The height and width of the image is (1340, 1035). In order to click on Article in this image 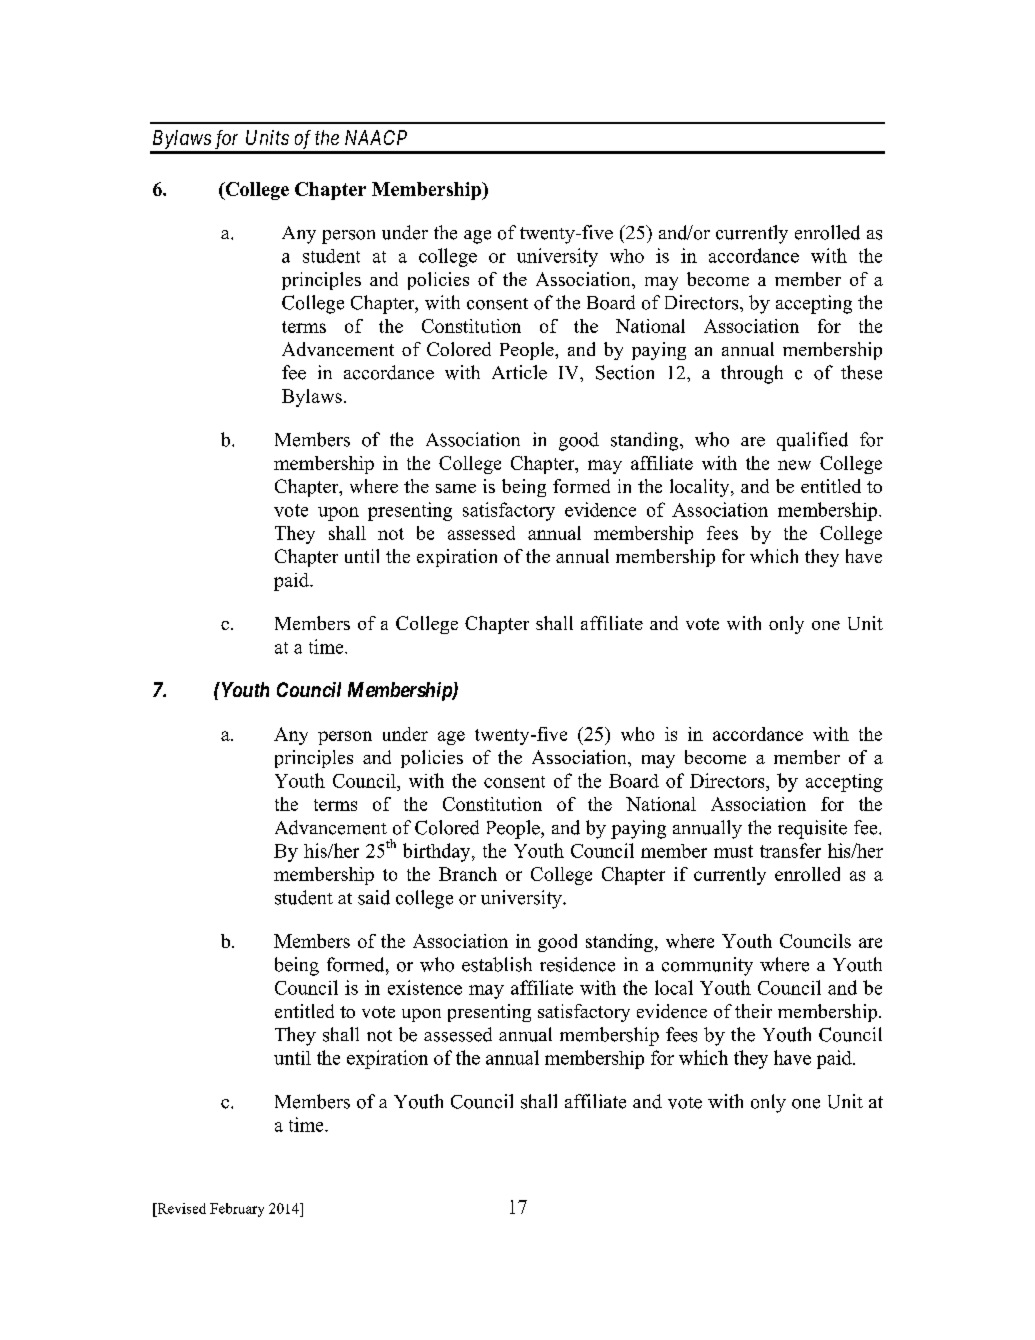, I will do `click(519, 372)`.
